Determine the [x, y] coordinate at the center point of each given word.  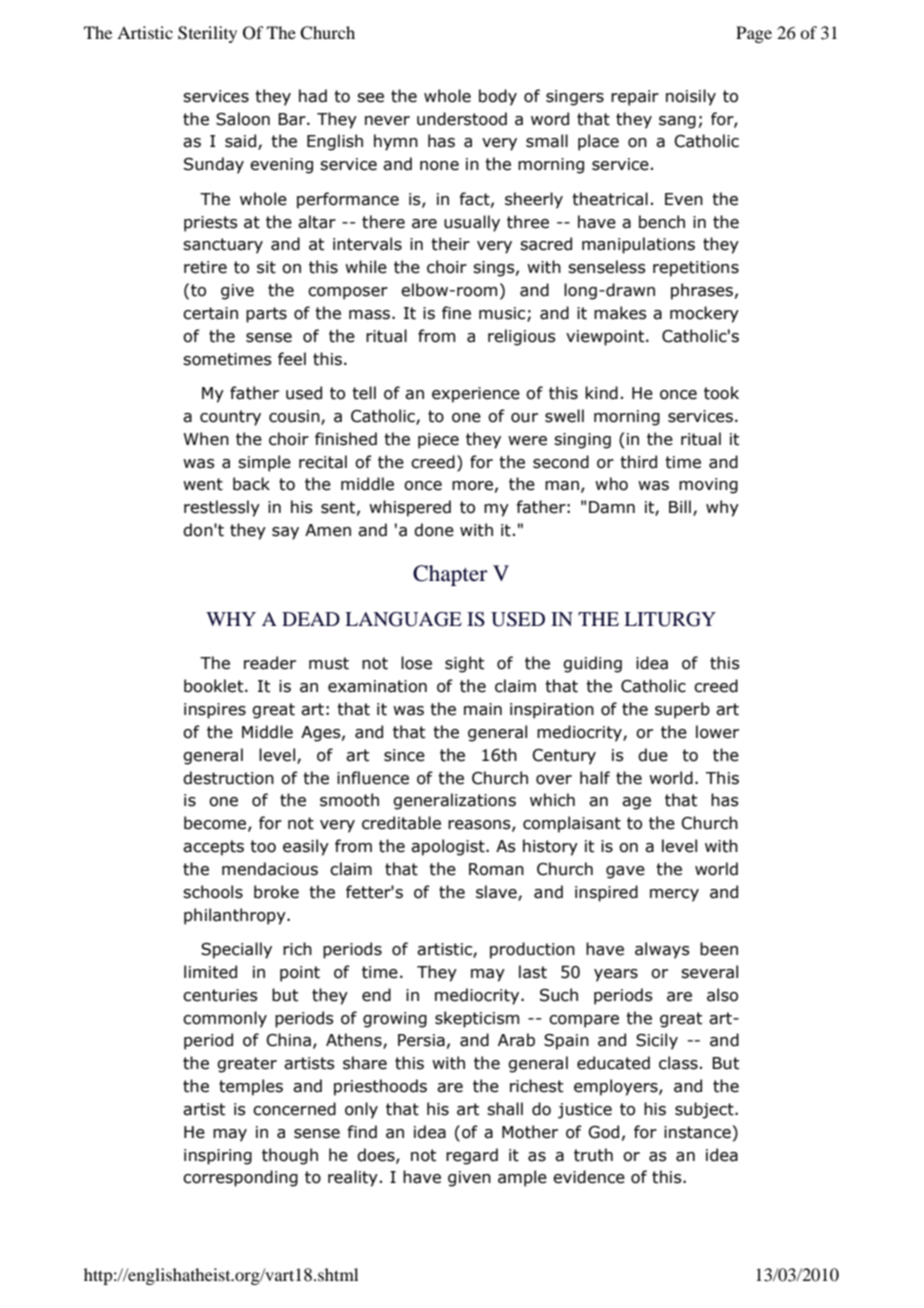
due [653, 755]
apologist [449, 847]
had [313, 96]
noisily [691, 97]
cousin [295, 417]
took [721, 393]
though [290, 1156]
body [498, 97]
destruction [228, 778]
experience [476, 395]
